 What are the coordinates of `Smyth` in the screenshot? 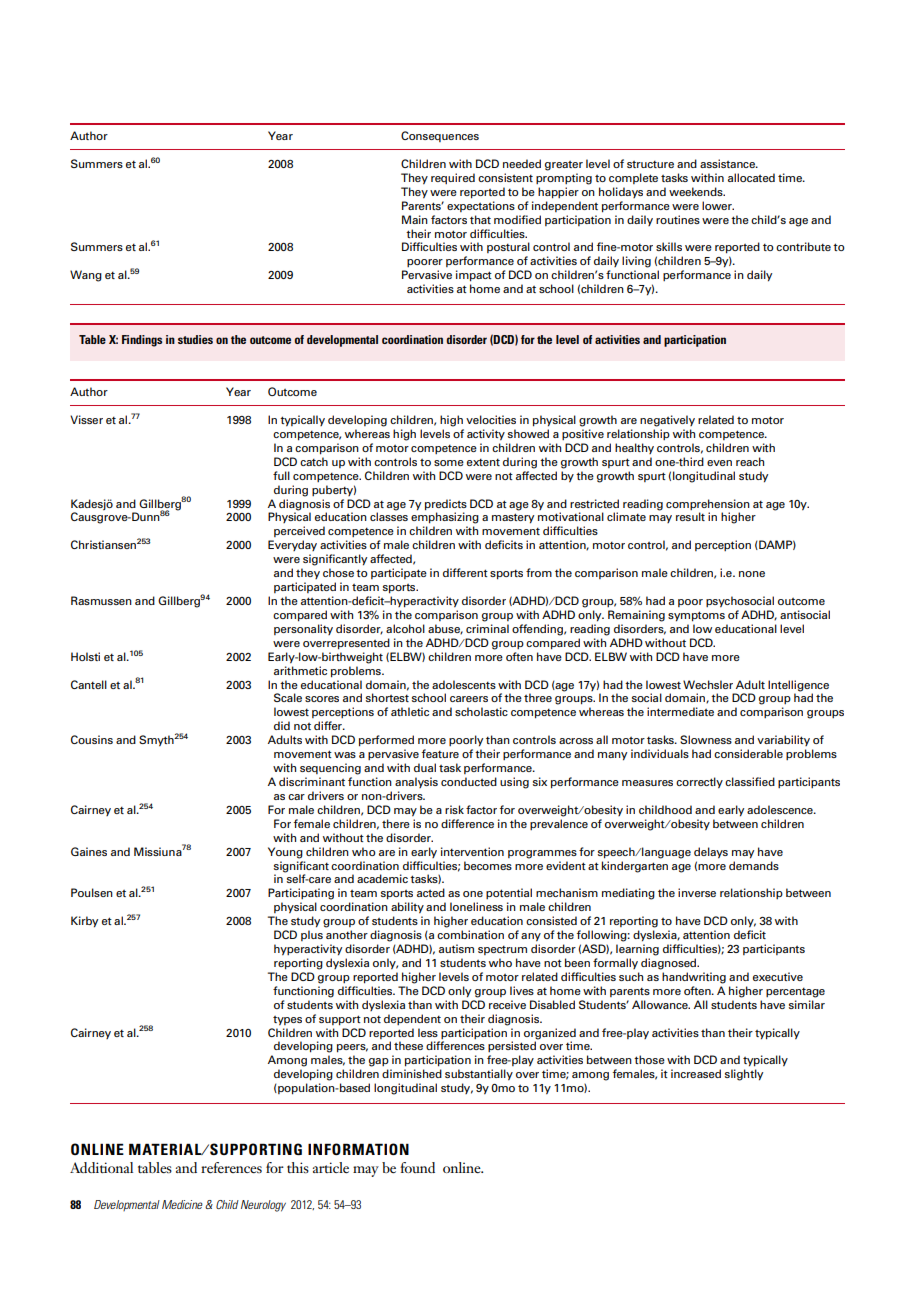 It's located at (157, 741).
